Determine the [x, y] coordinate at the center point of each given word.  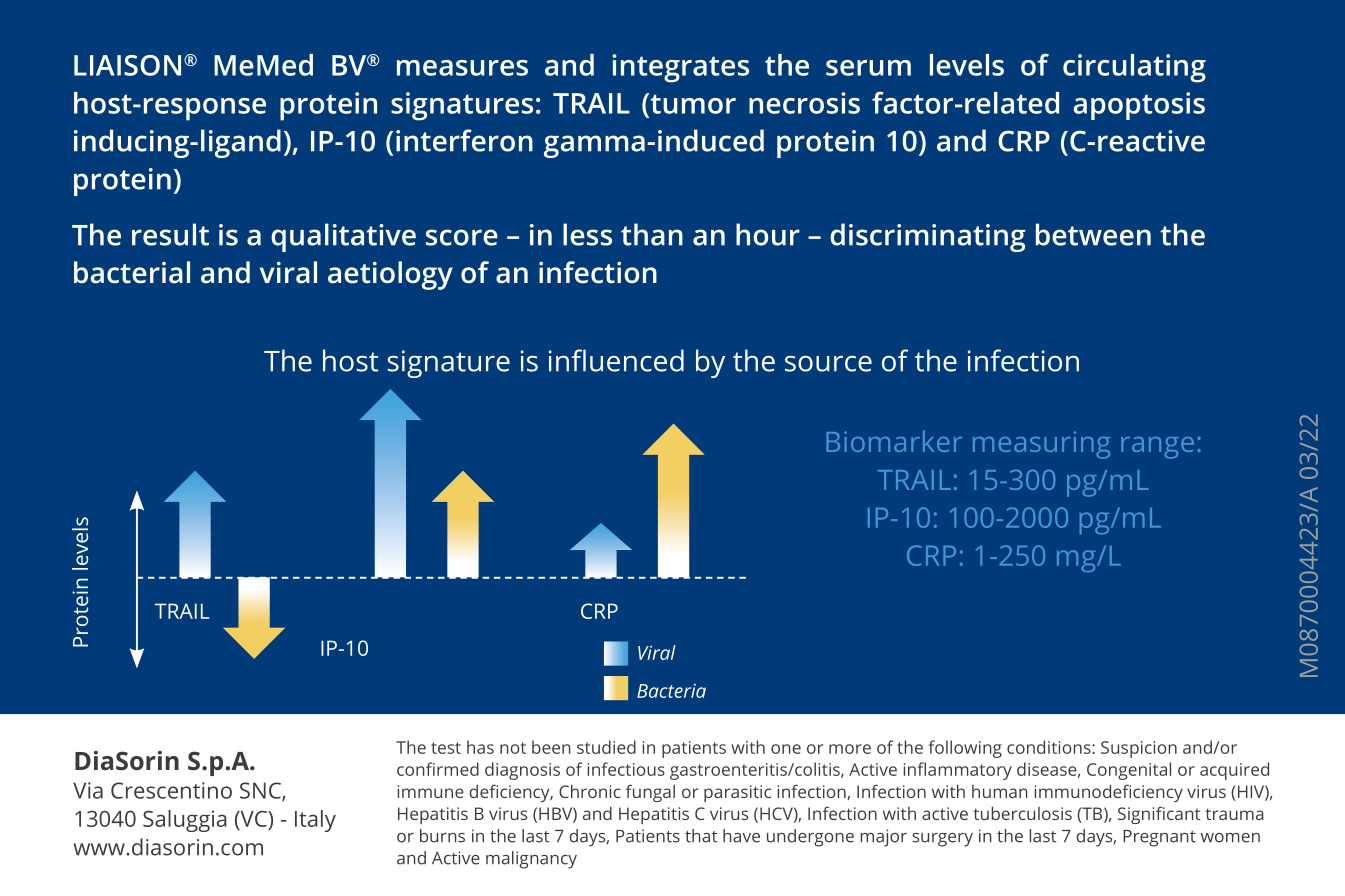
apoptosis [1139, 106]
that [701, 836]
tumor [692, 103]
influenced [616, 360]
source [828, 364]
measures [462, 68]
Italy [315, 821]
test [446, 748]
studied [606, 747]
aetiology [390, 275]
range [1157, 448]
